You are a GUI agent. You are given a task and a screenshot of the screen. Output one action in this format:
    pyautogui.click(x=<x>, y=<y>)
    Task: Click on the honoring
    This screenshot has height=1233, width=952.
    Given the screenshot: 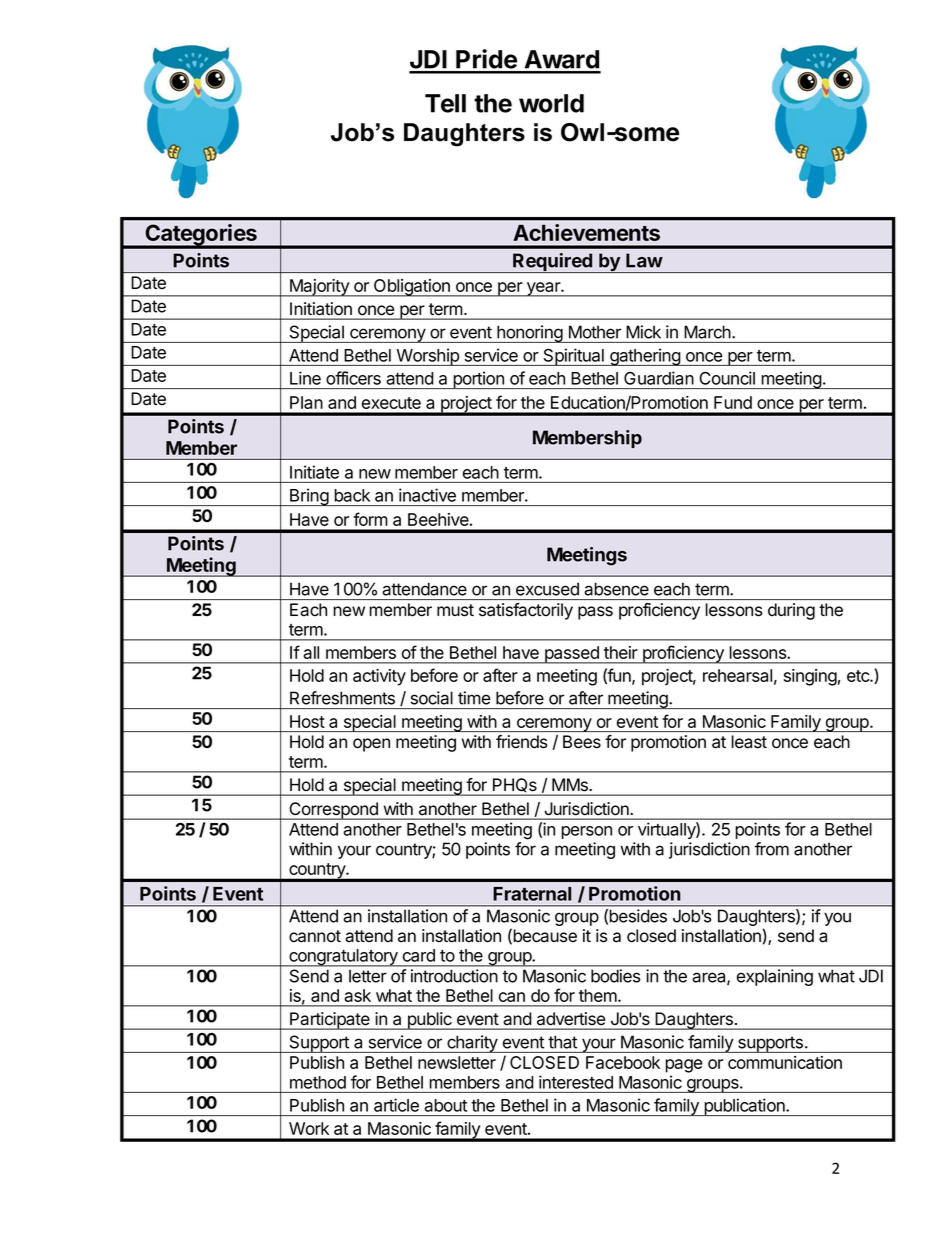 What is the action you would take?
    pyautogui.click(x=529, y=334)
